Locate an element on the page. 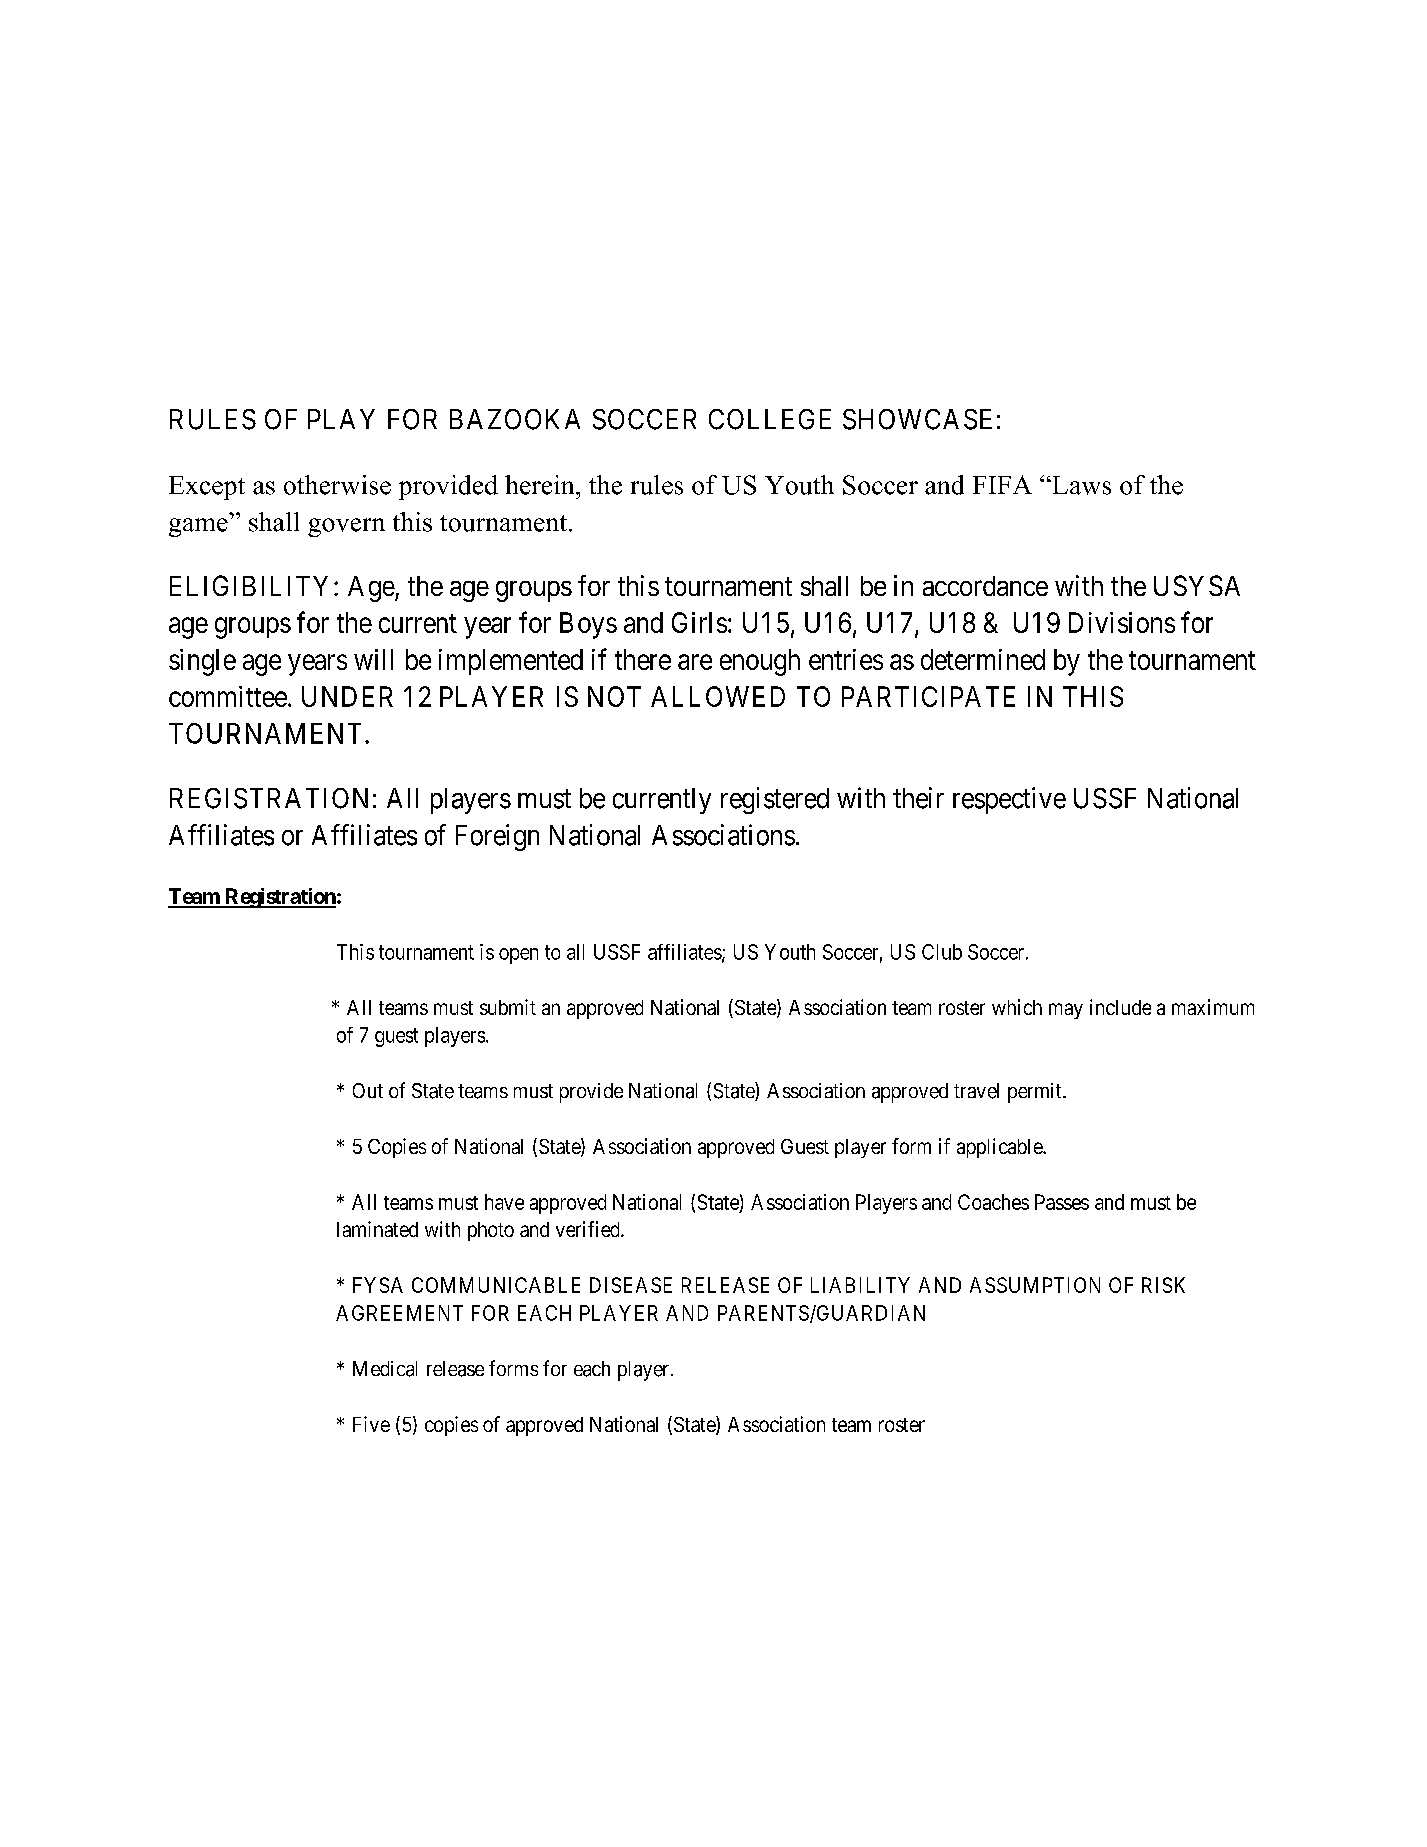 The height and width of the image is (1847, 1427). otherwise is located at coordinates (337, 485).
